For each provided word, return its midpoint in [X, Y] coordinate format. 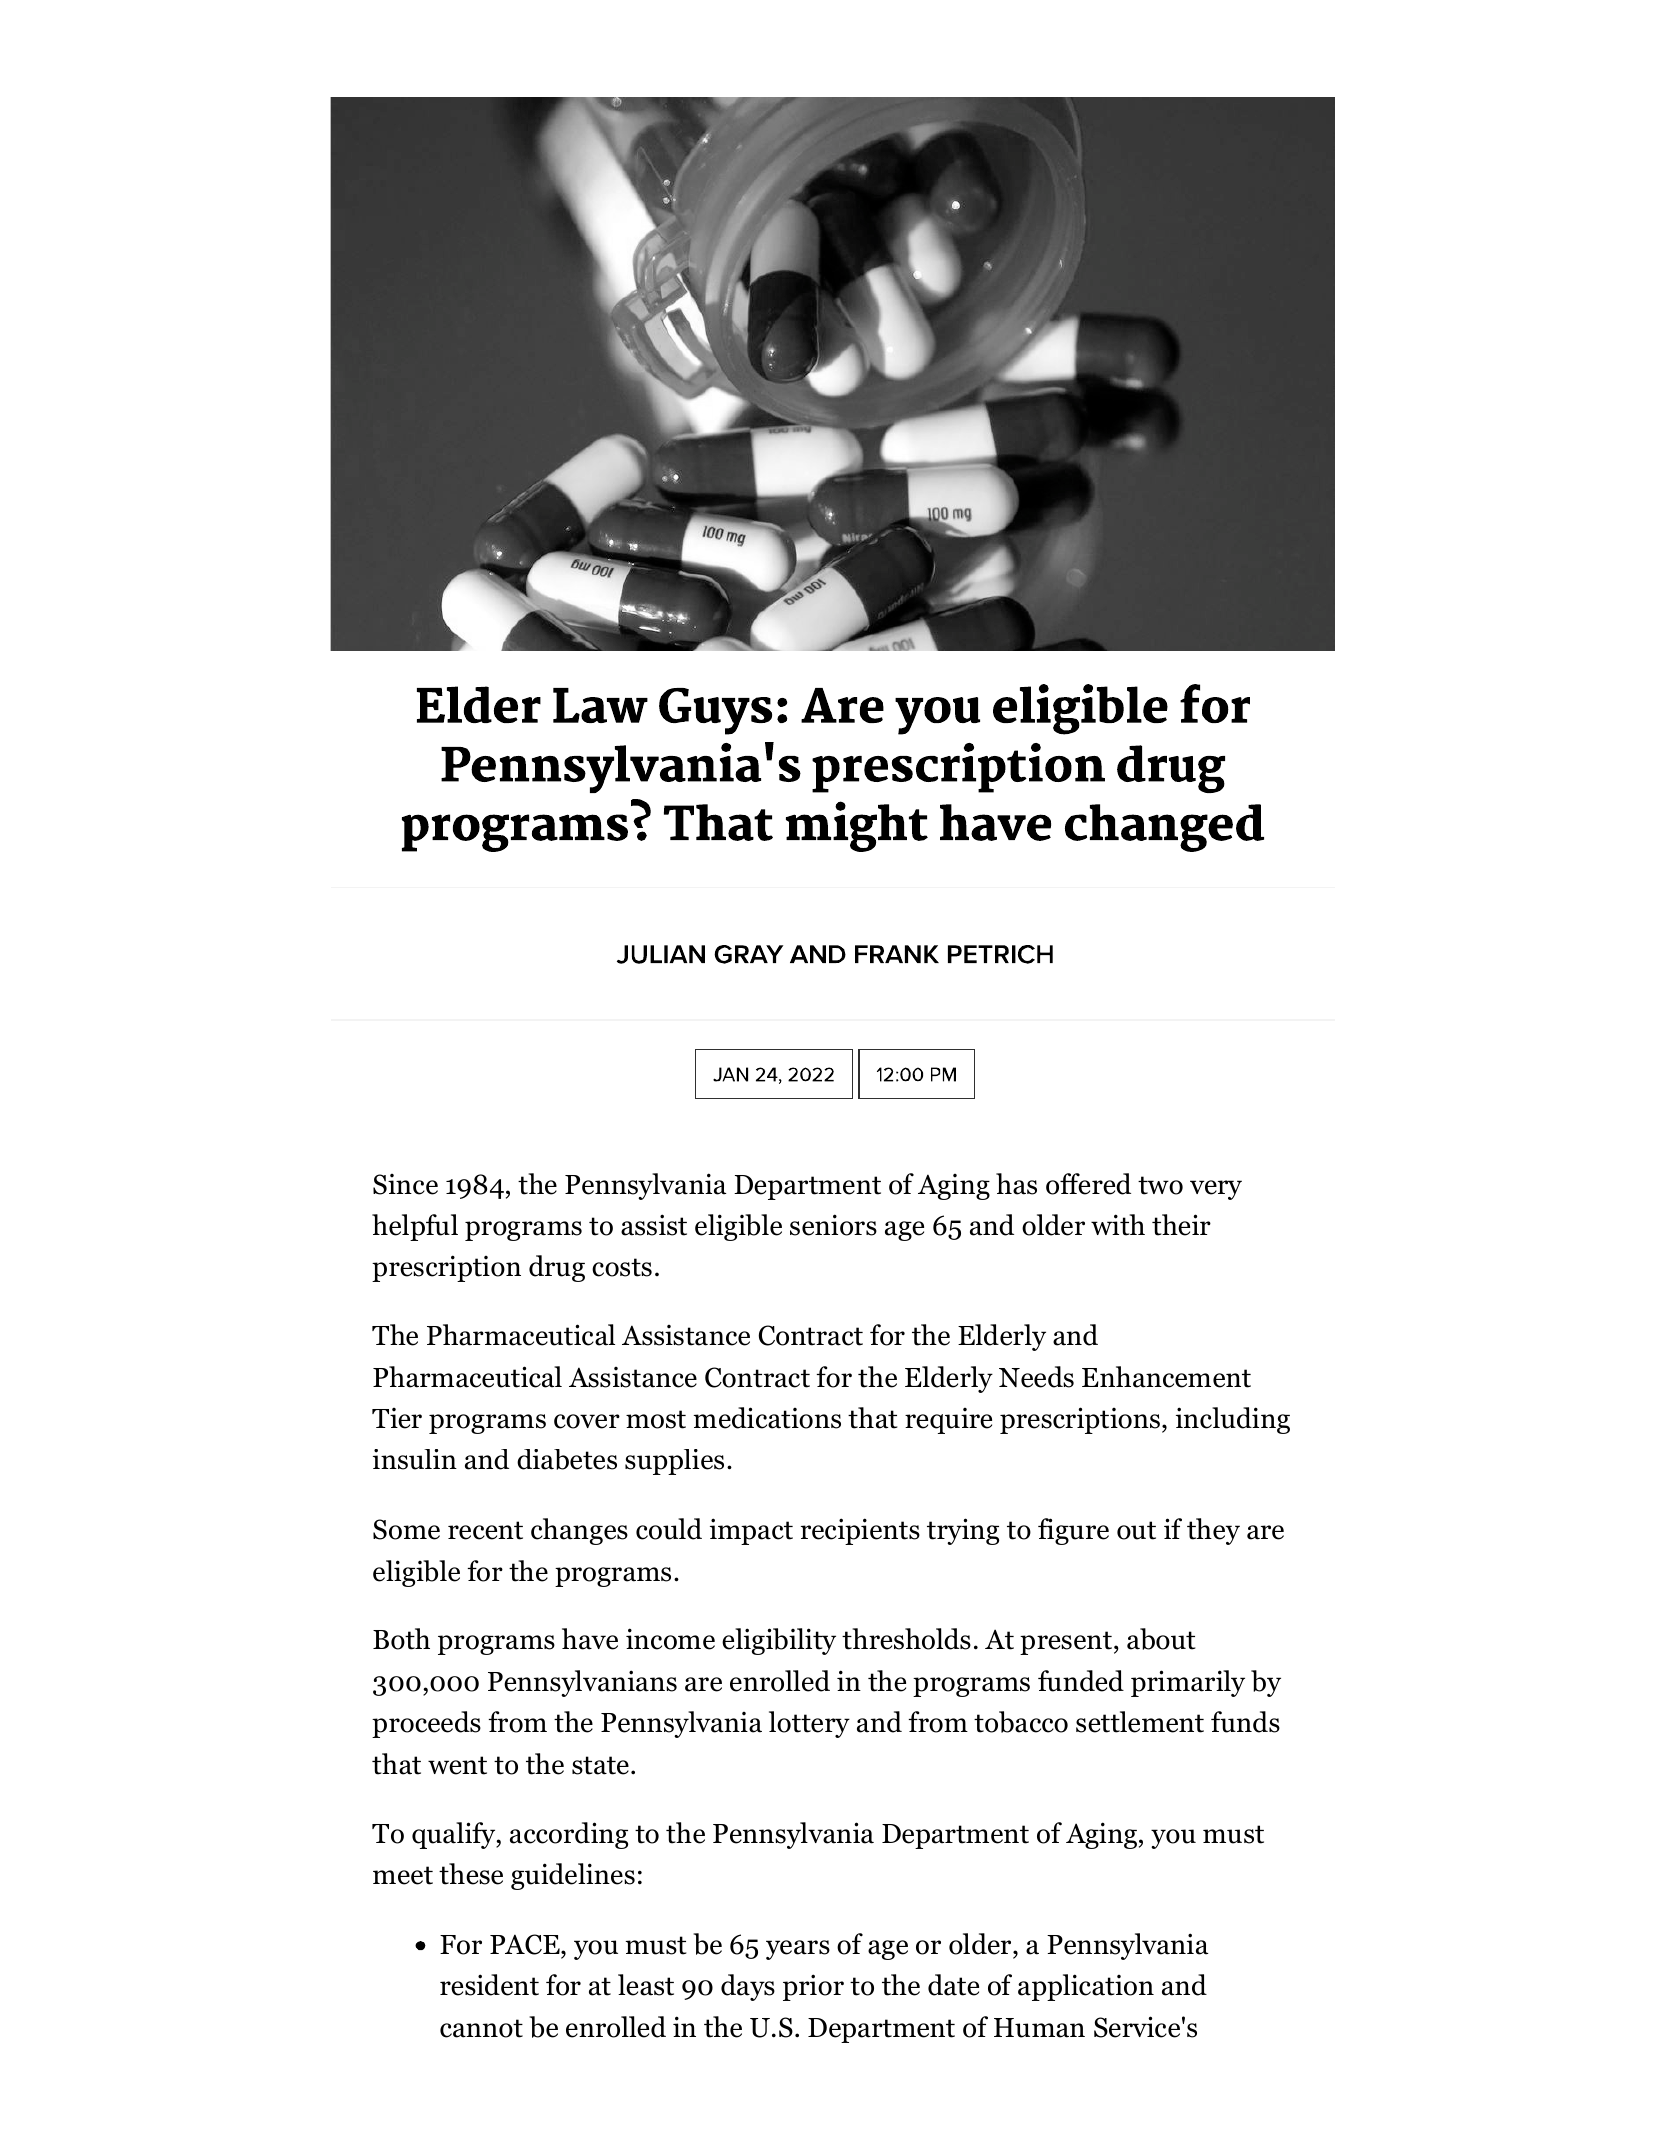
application [1086, 1987]
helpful [415, 1227]
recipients [860, 1531]
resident [489, 1985]
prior [813, 1987]
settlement [1140, 1722]
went [457, 1765]
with [1118, 1225]
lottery [809, 1724]
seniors [833, 1225]
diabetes [567, 1459]
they [1213, 1531]
